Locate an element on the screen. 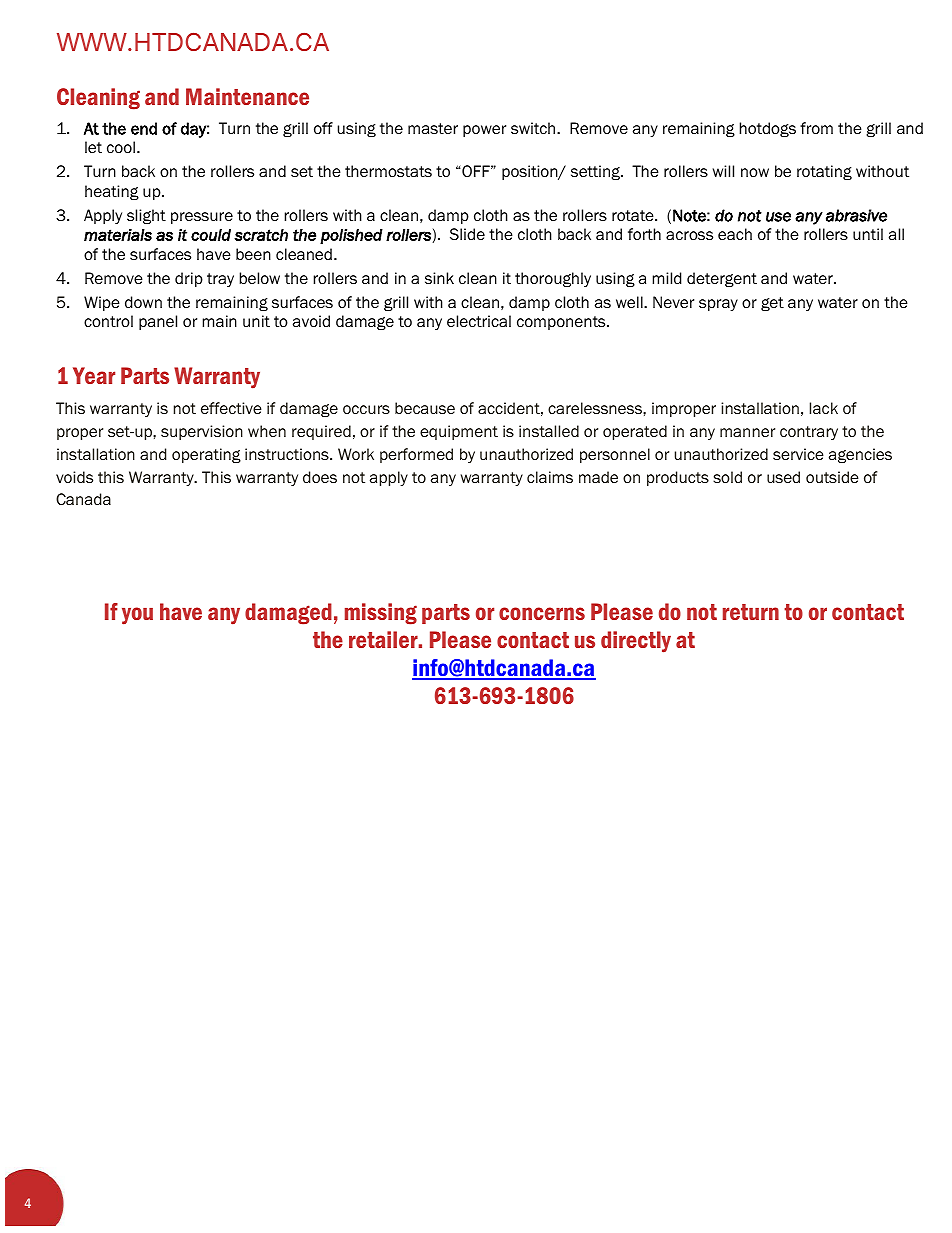 The width and height of the screenshot is (952, 1233). voids is located at coordinates (74, 477).
